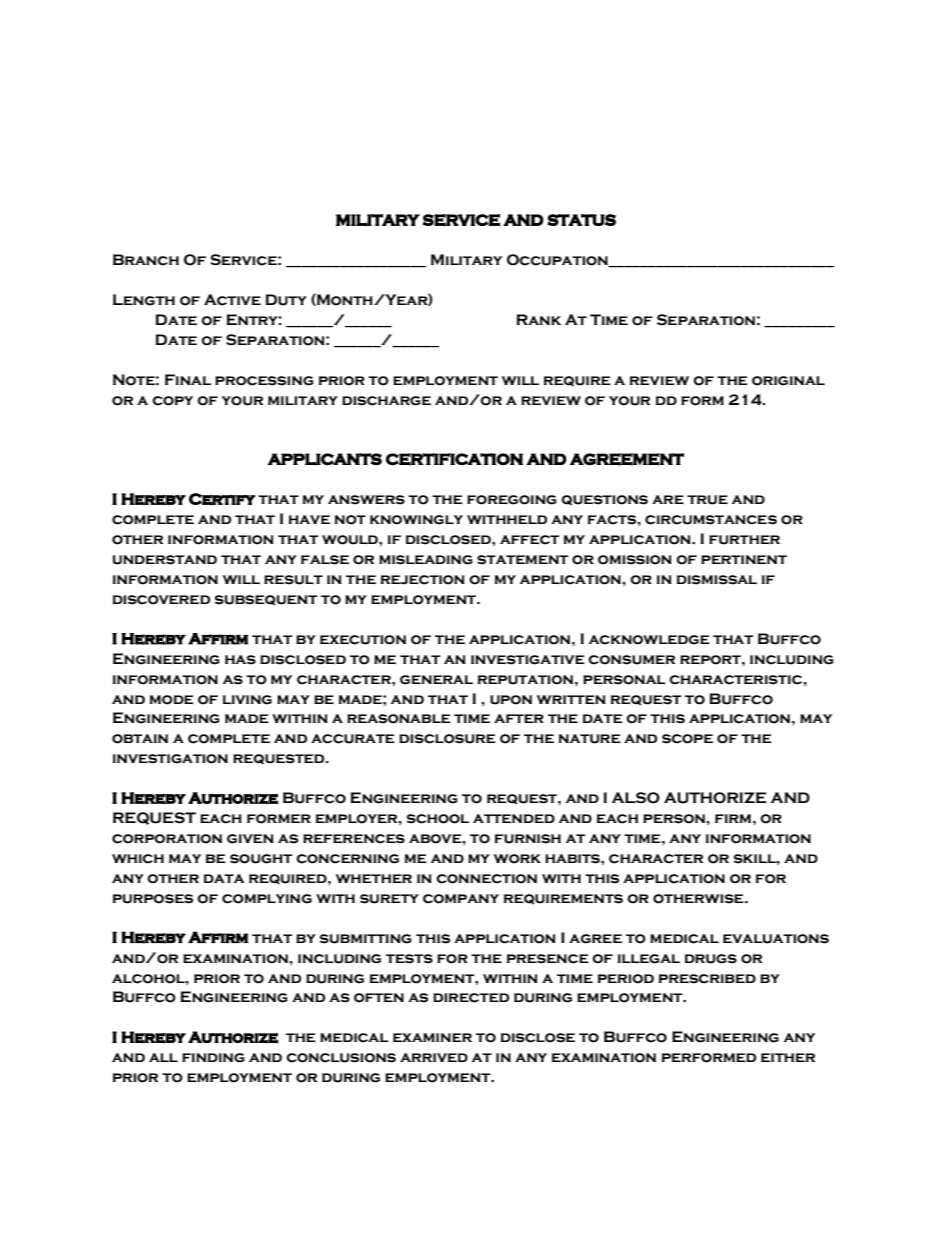 The width and height of the document is (952, 1233). I want to click on examiner, so click(432, 1037).
